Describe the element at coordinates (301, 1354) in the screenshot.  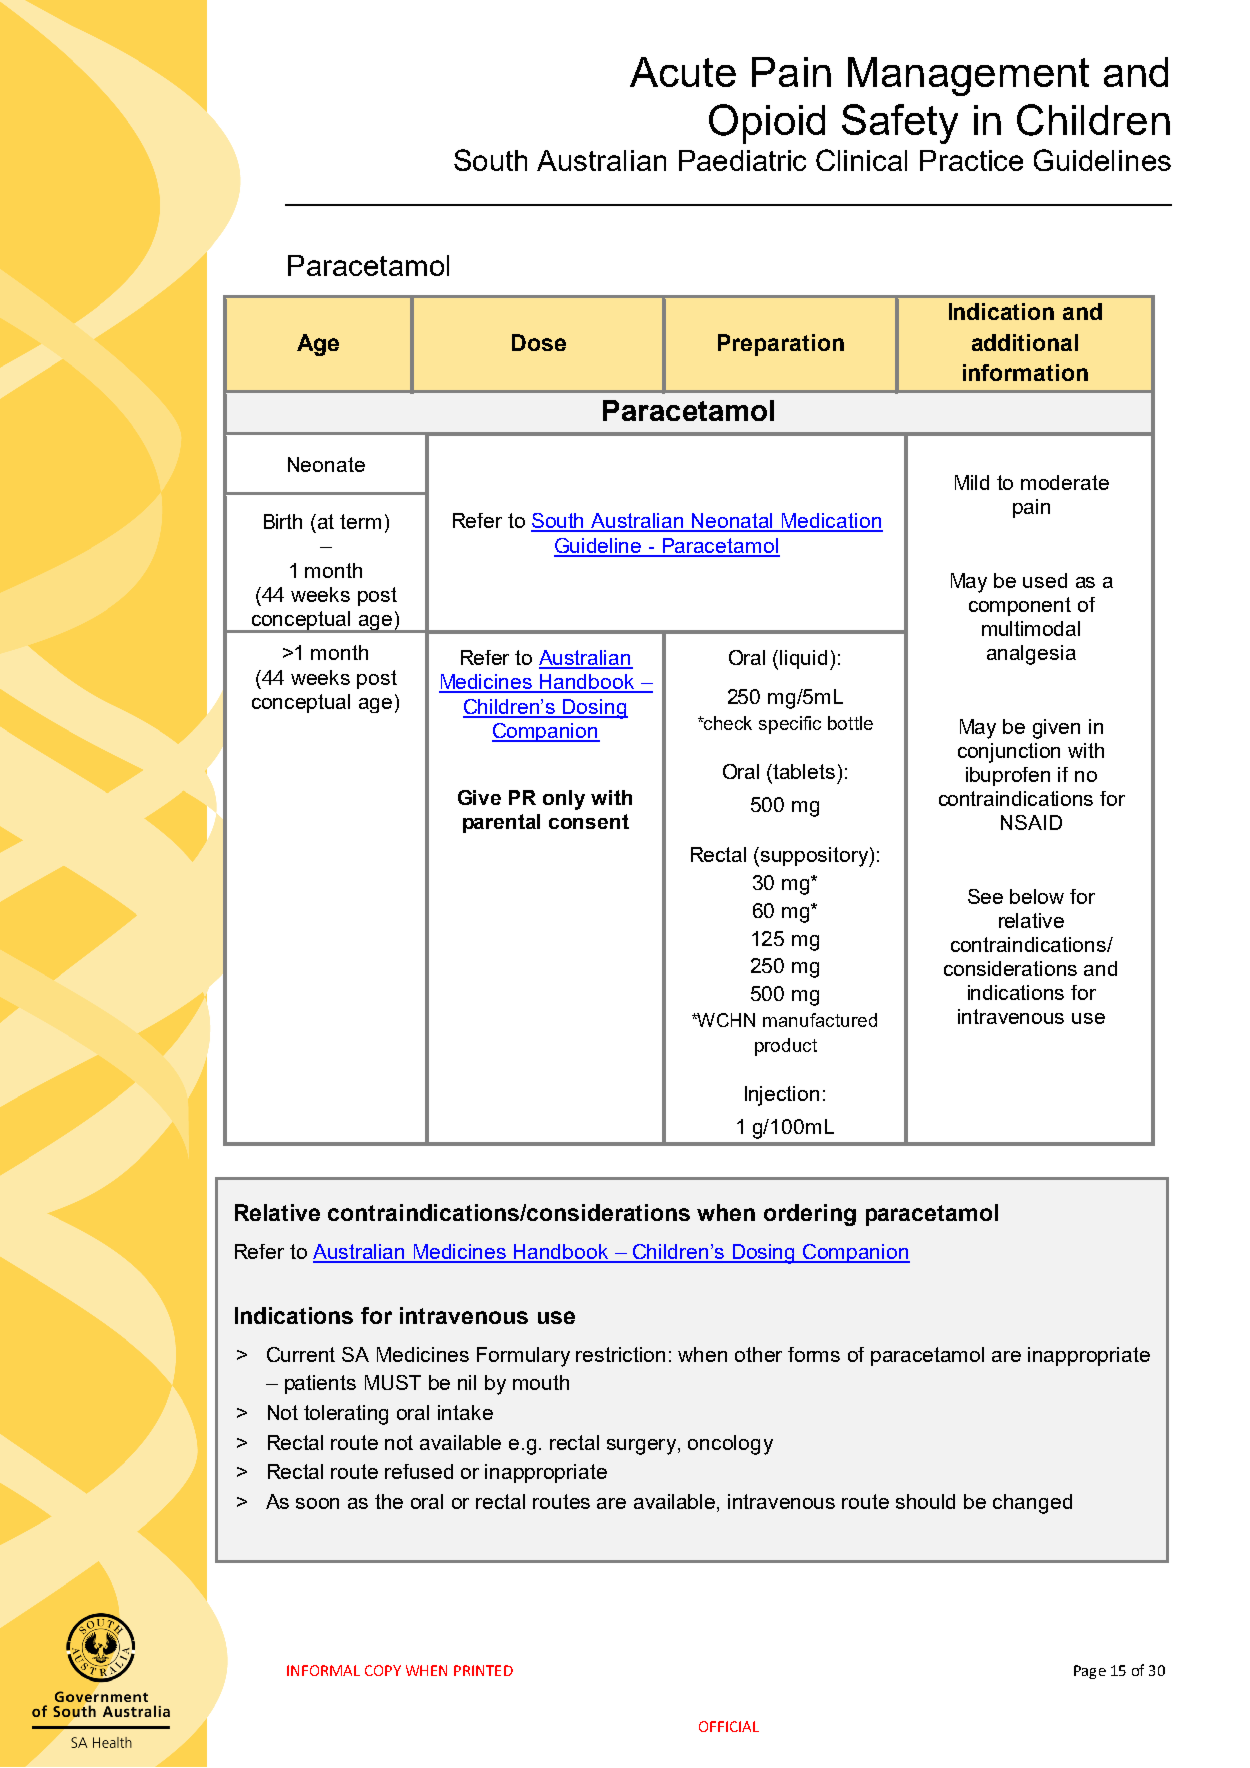
I see `Current` at that location.
